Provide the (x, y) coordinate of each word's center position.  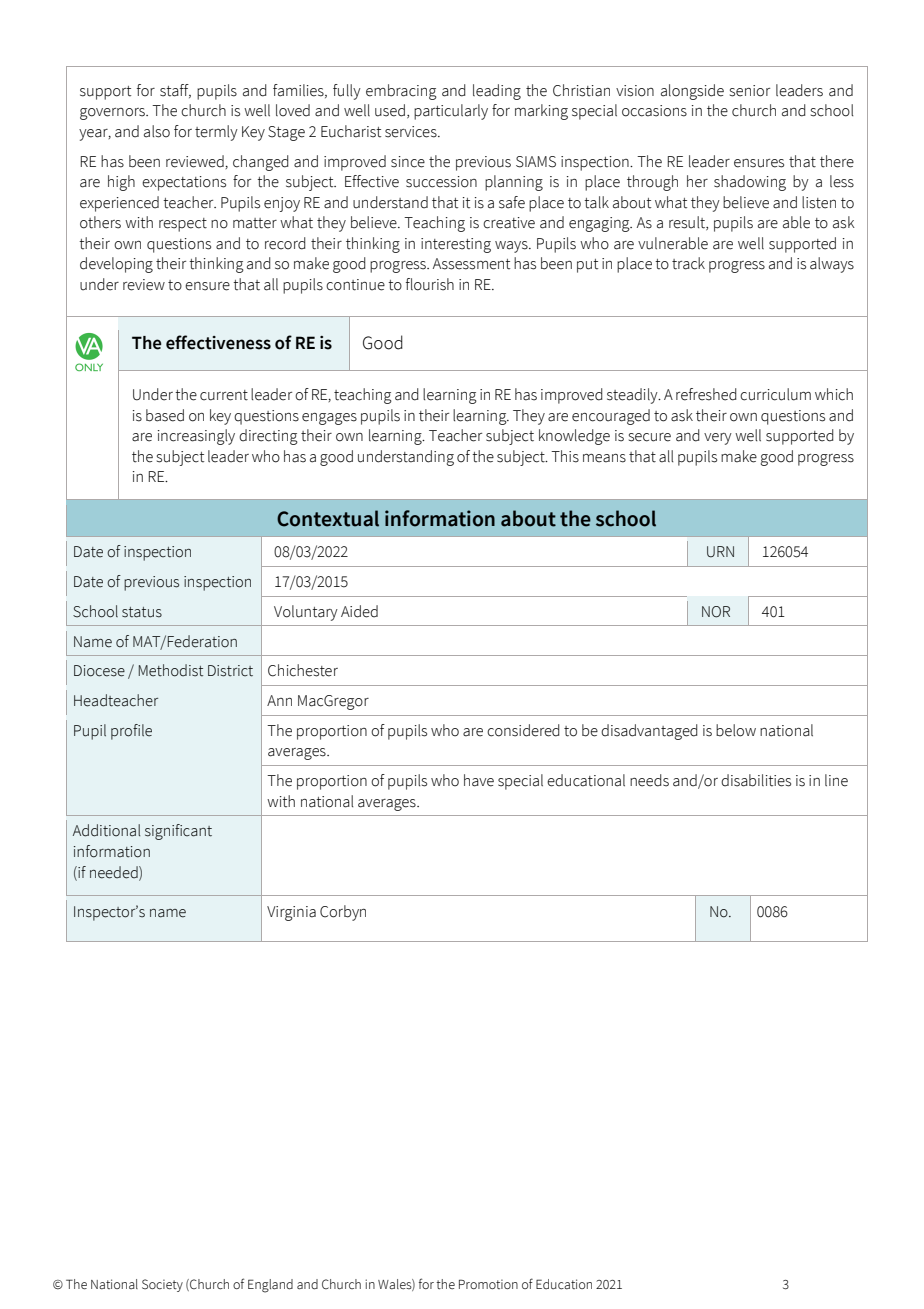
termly (216, 133)
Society (162, 1285)
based (165, 415)
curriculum (775, 394)
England (270, 1286)
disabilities (756, 780)
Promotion (488, 1284)
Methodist (171, 670)
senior (750, 91)
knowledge (574, 437)
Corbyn (343, 913)
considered (523, 730)
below (736, 730)
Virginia (291, 913)
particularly (451, 112)
